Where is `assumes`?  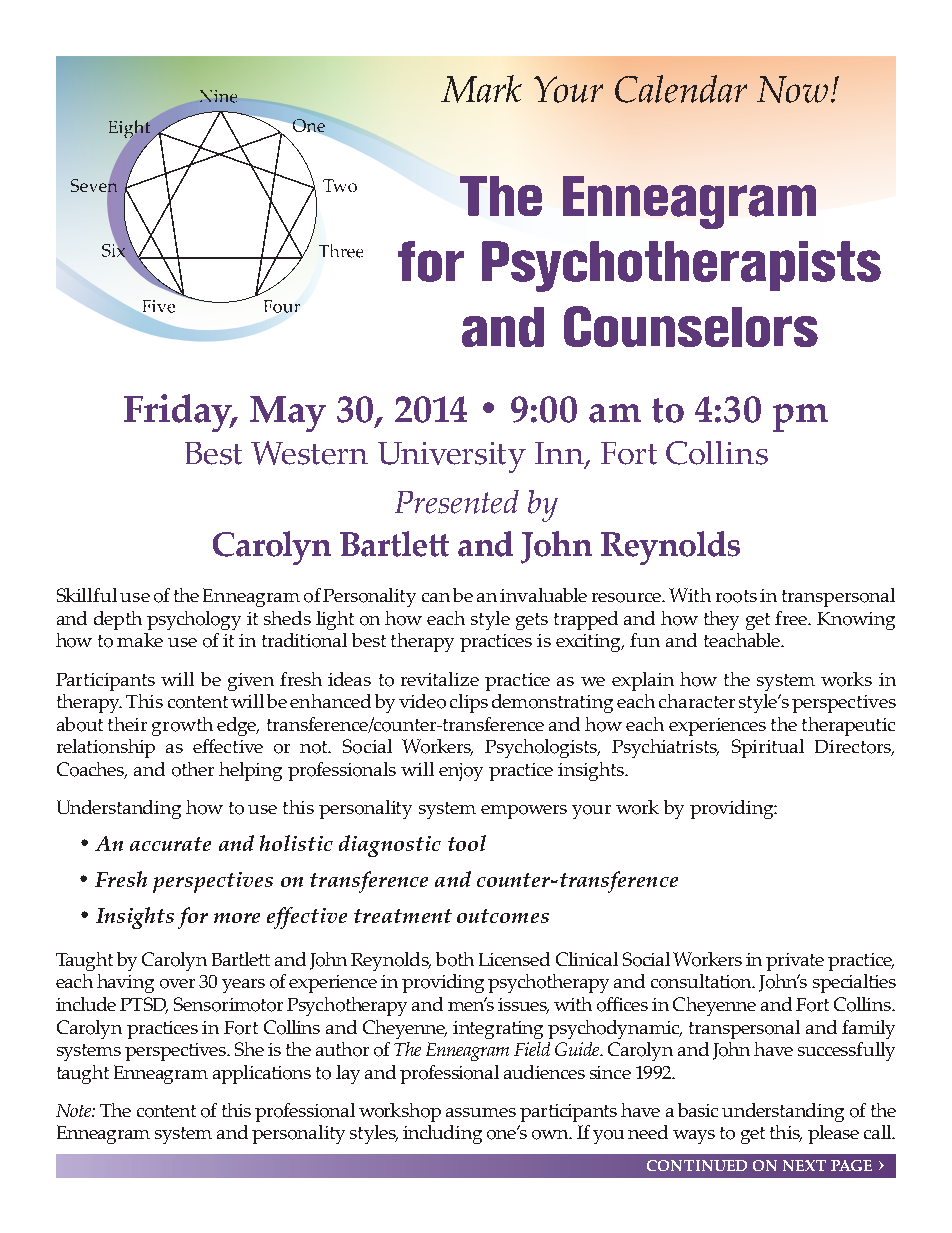 assumes is located at coordinates (481, 1112).
